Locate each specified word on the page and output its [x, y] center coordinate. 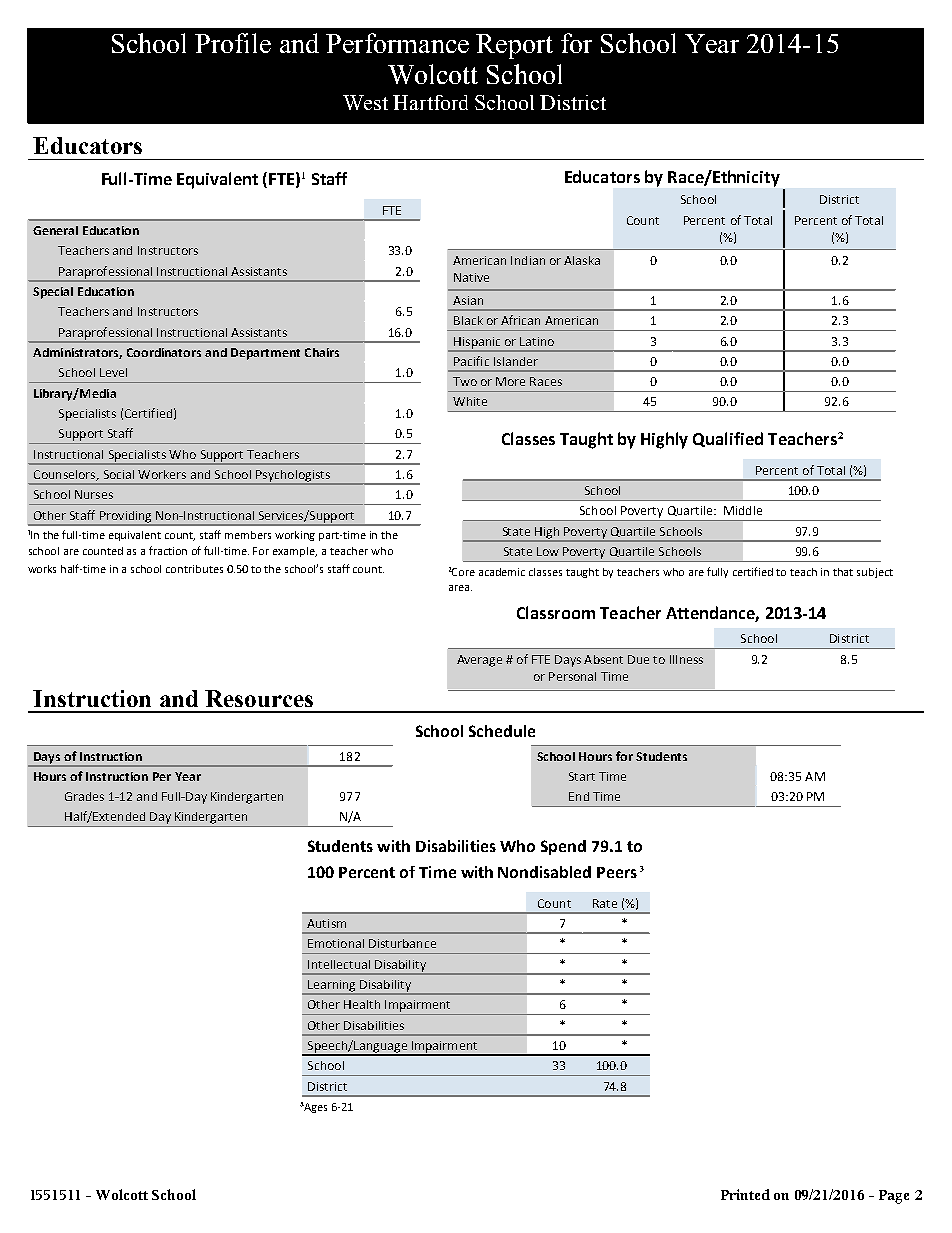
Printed [745, 1194]
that [843, 572]
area [460, 588]
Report [514, 46]
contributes [194, 569]
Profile [233, 43]
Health [362, 1004]
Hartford [430, 102]
